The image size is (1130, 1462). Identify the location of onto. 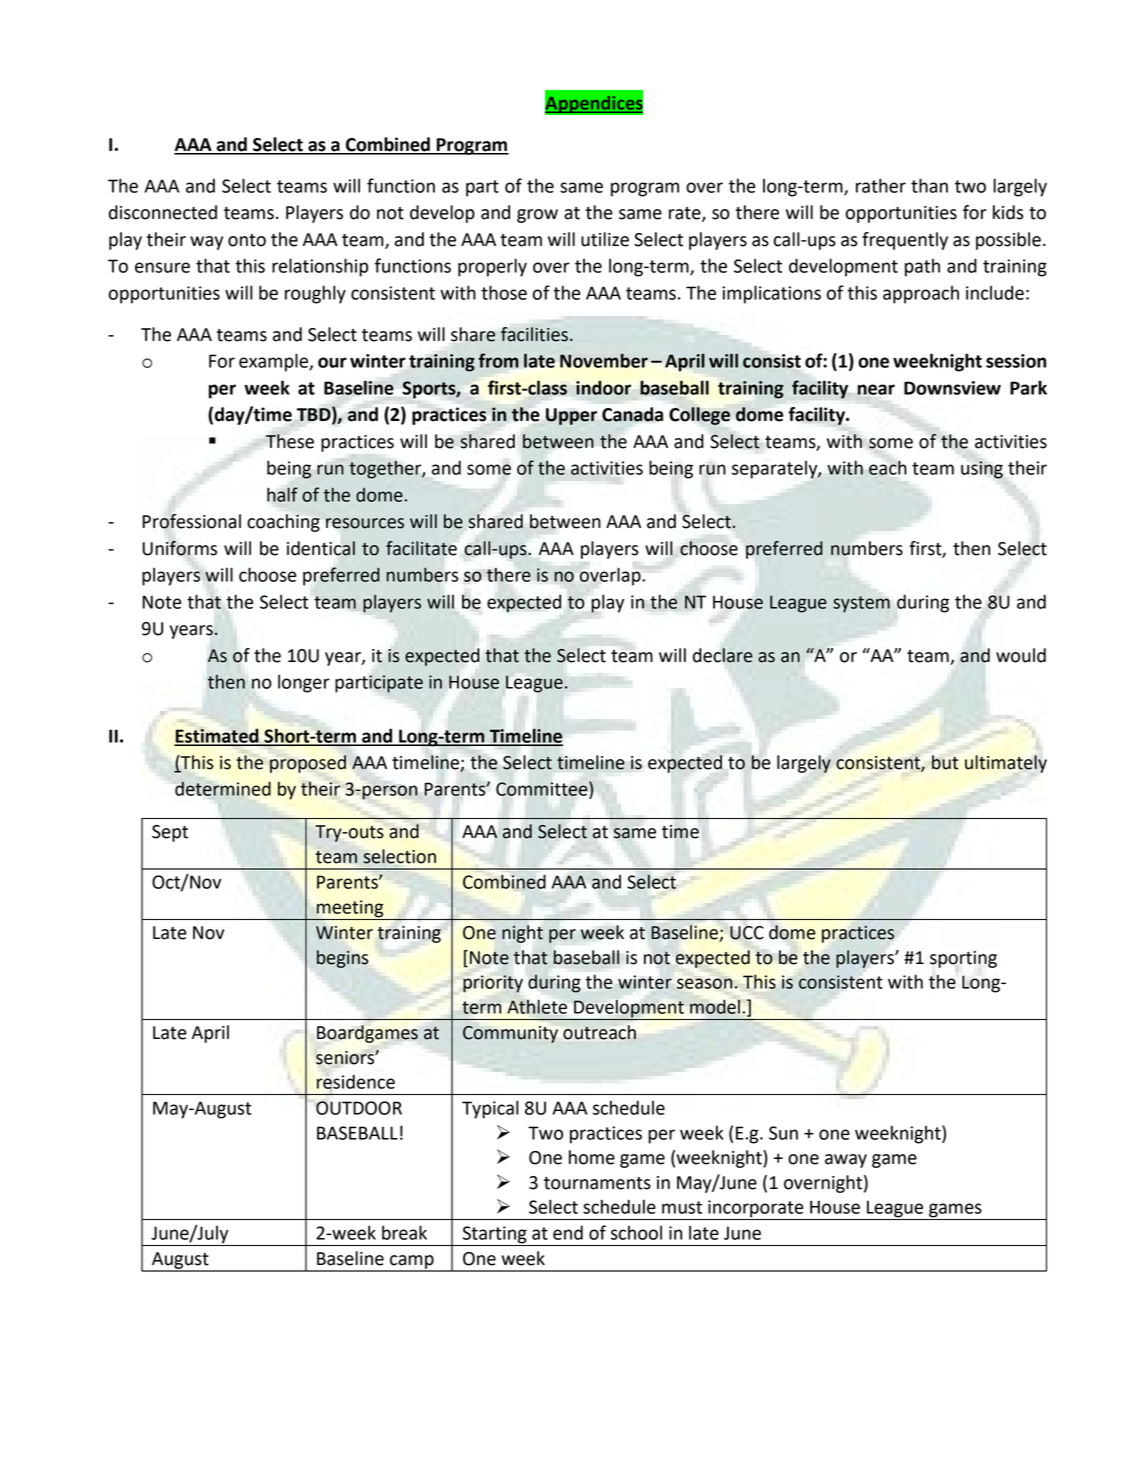
(247, 240).
